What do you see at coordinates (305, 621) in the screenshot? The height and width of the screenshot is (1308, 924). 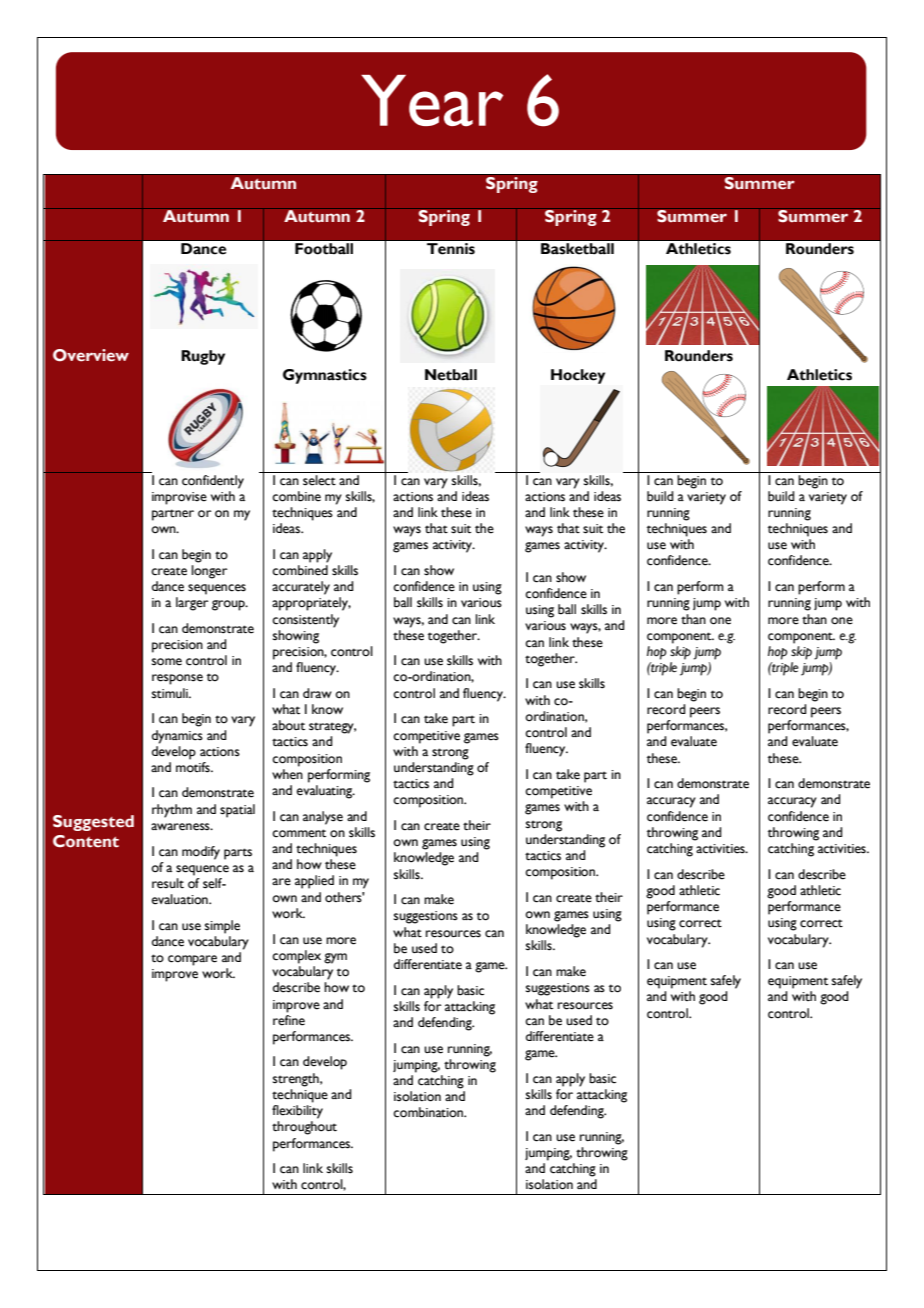 I see `consistently` at bounding box center [305, 621].
